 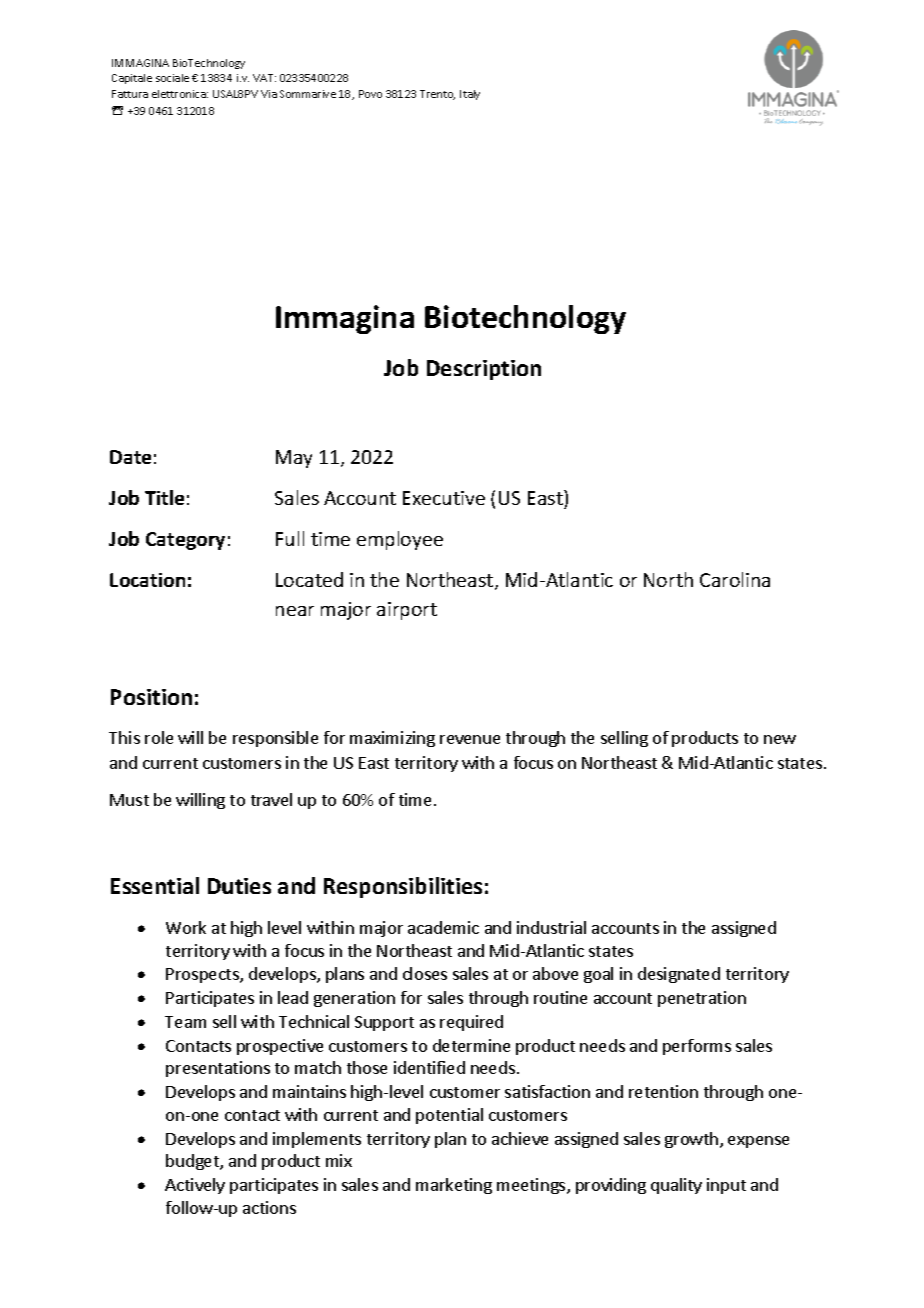 What do you see at coordinates (164, 497) in the document?
I see `Title` at bounding box center [164, 497].
